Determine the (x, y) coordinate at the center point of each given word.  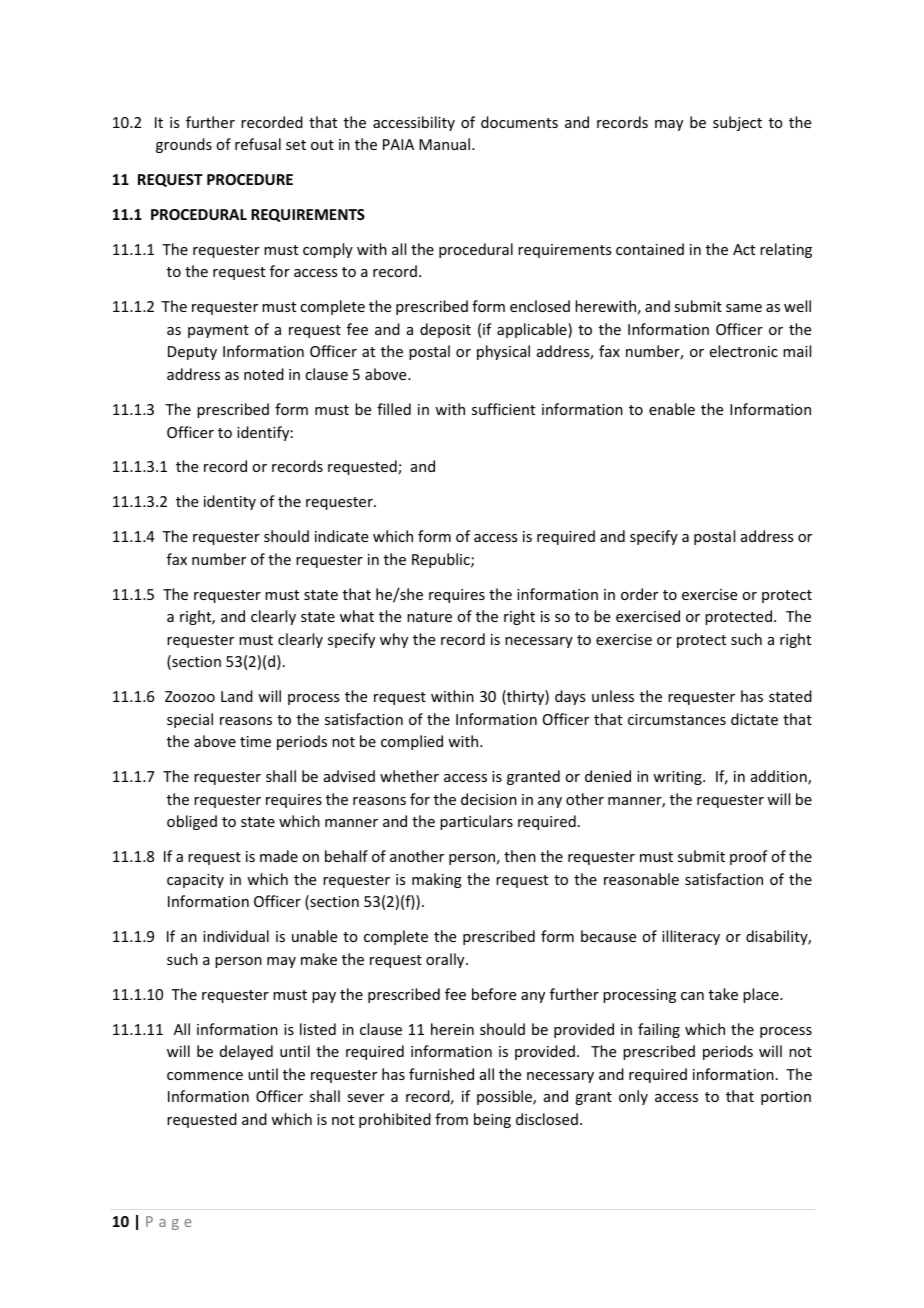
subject (737, 123)
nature (429, 617)
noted (264, 374)
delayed (246, 1052)
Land (237, 696)
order (639, 594)
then (520, 856)
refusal (258, 144)
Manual (446, 144)
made (279, 856)
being (492, 1120)
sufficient (503, 409)
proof (749, 857)
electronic (744, 351)
